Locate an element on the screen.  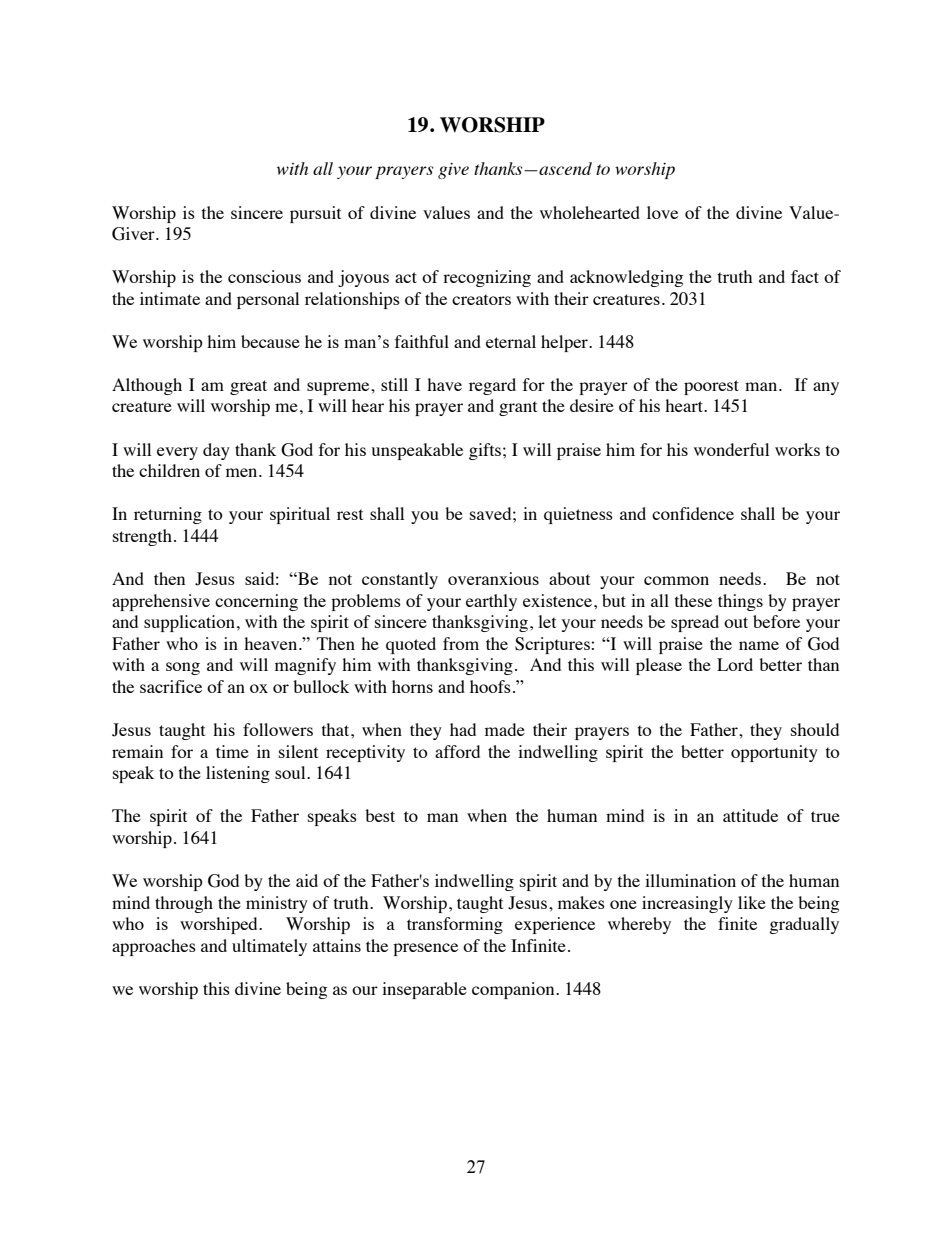
conscious is located at coordinates (264, 276).
